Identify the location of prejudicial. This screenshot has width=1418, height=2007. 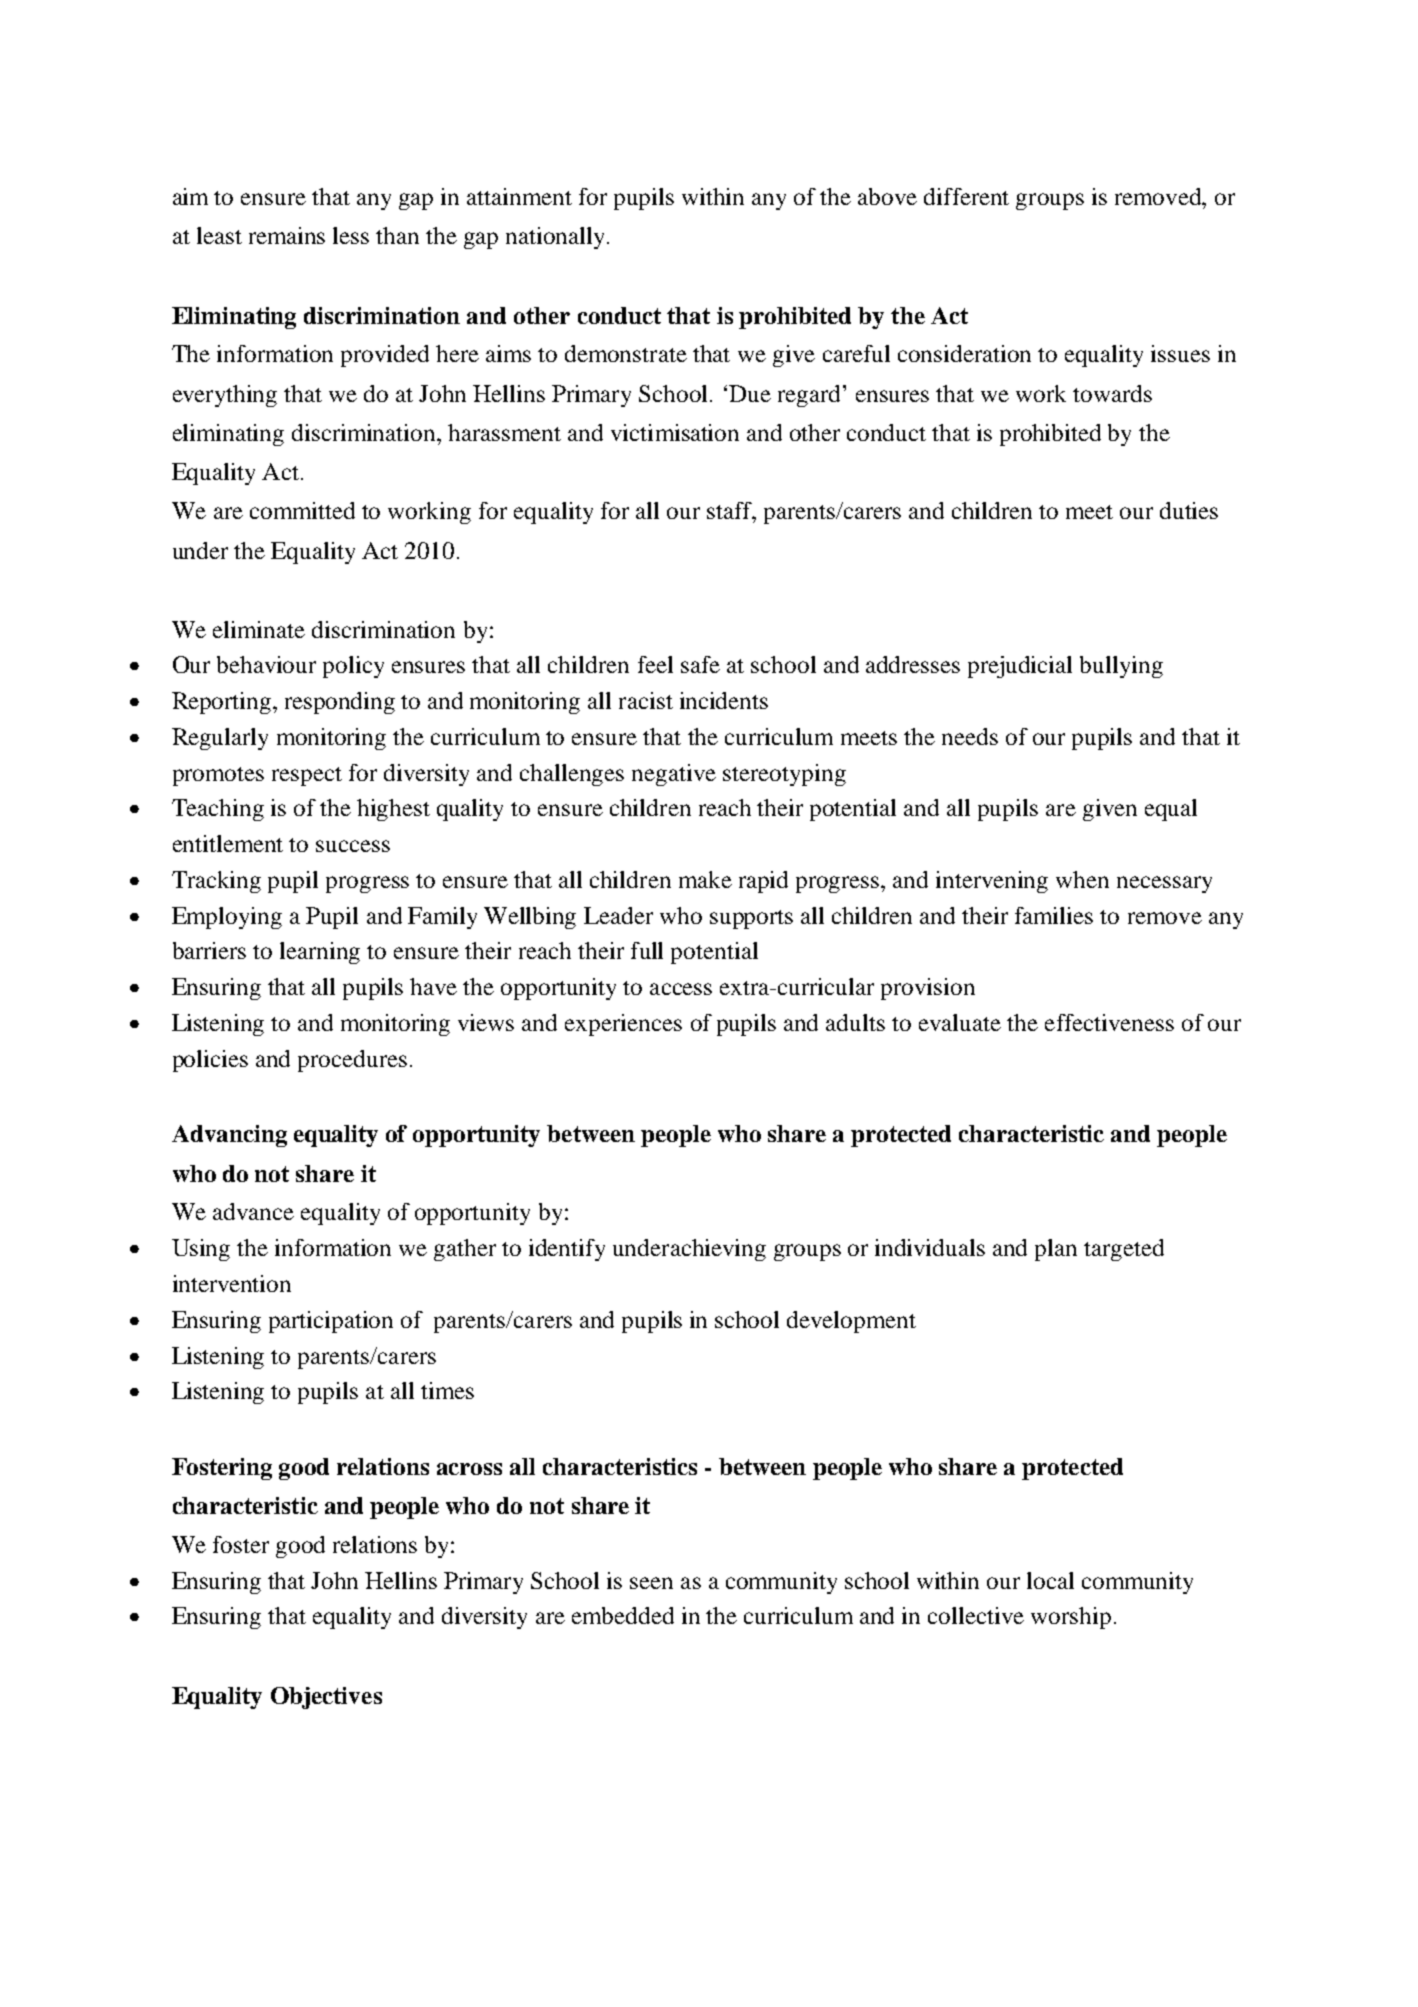
(1020, 667).
